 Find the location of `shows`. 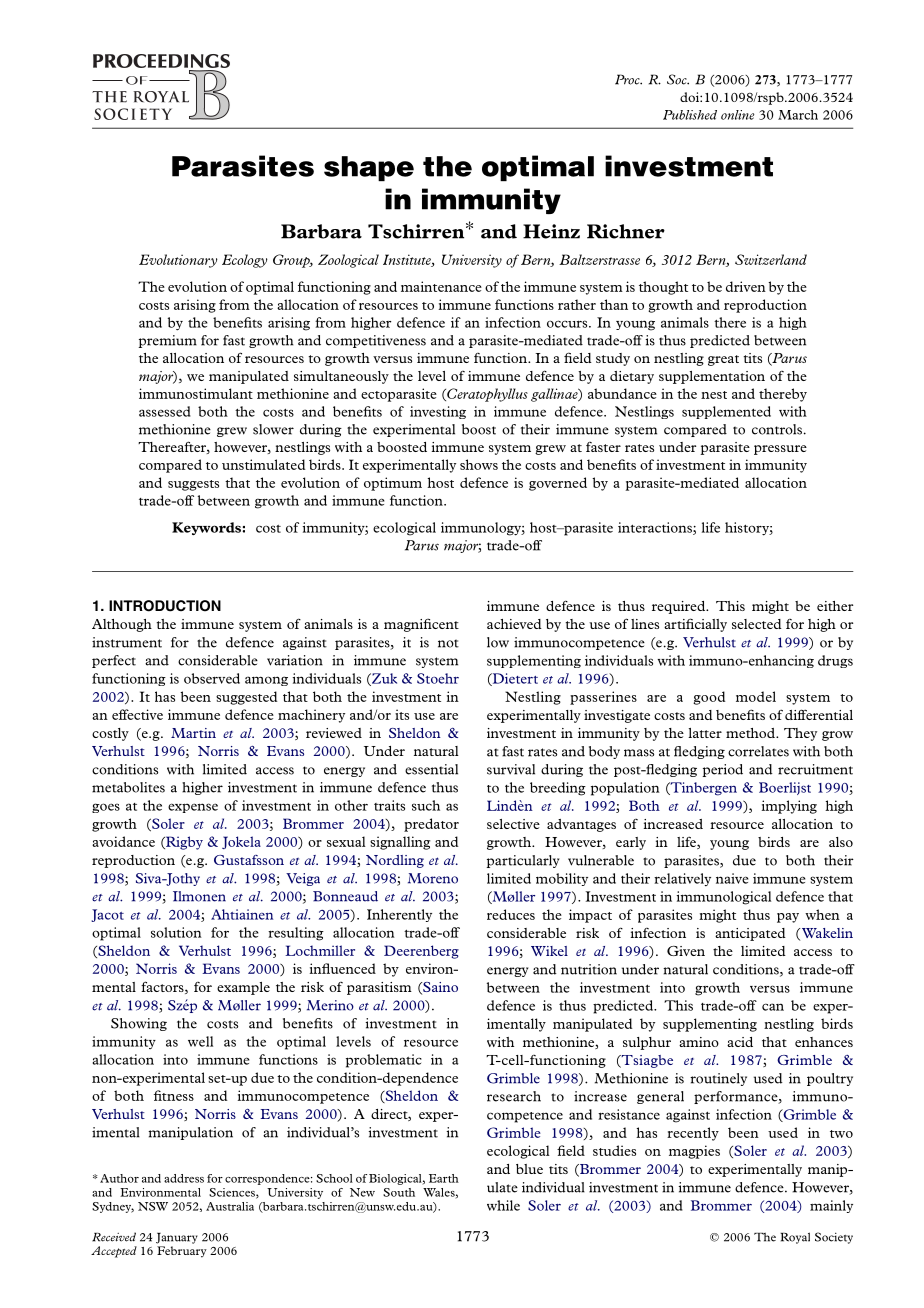

shows is located at coordinates (479, 464).
